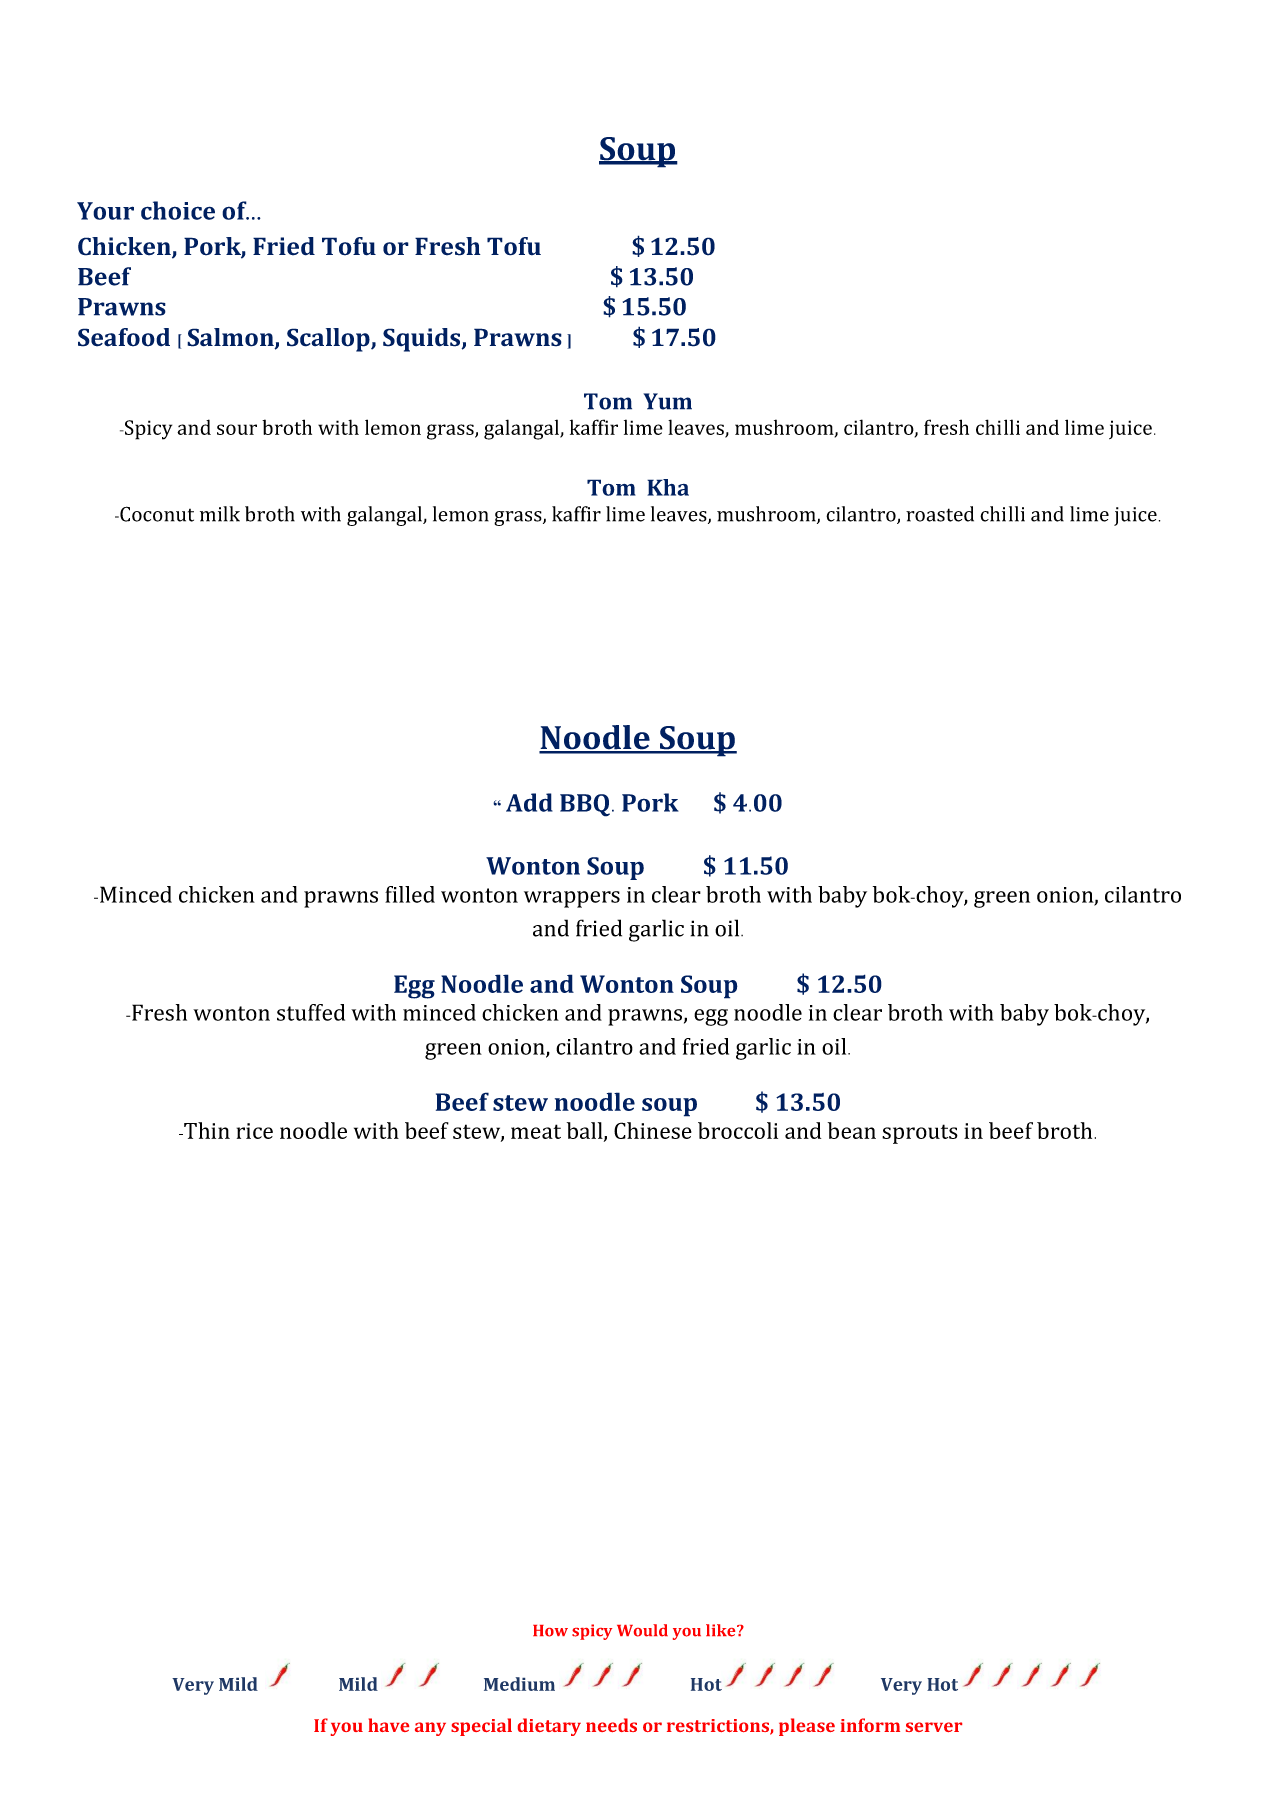 The height and width of the image is (1805, 1276). I want to click on Thin, so click(206, 1130).
